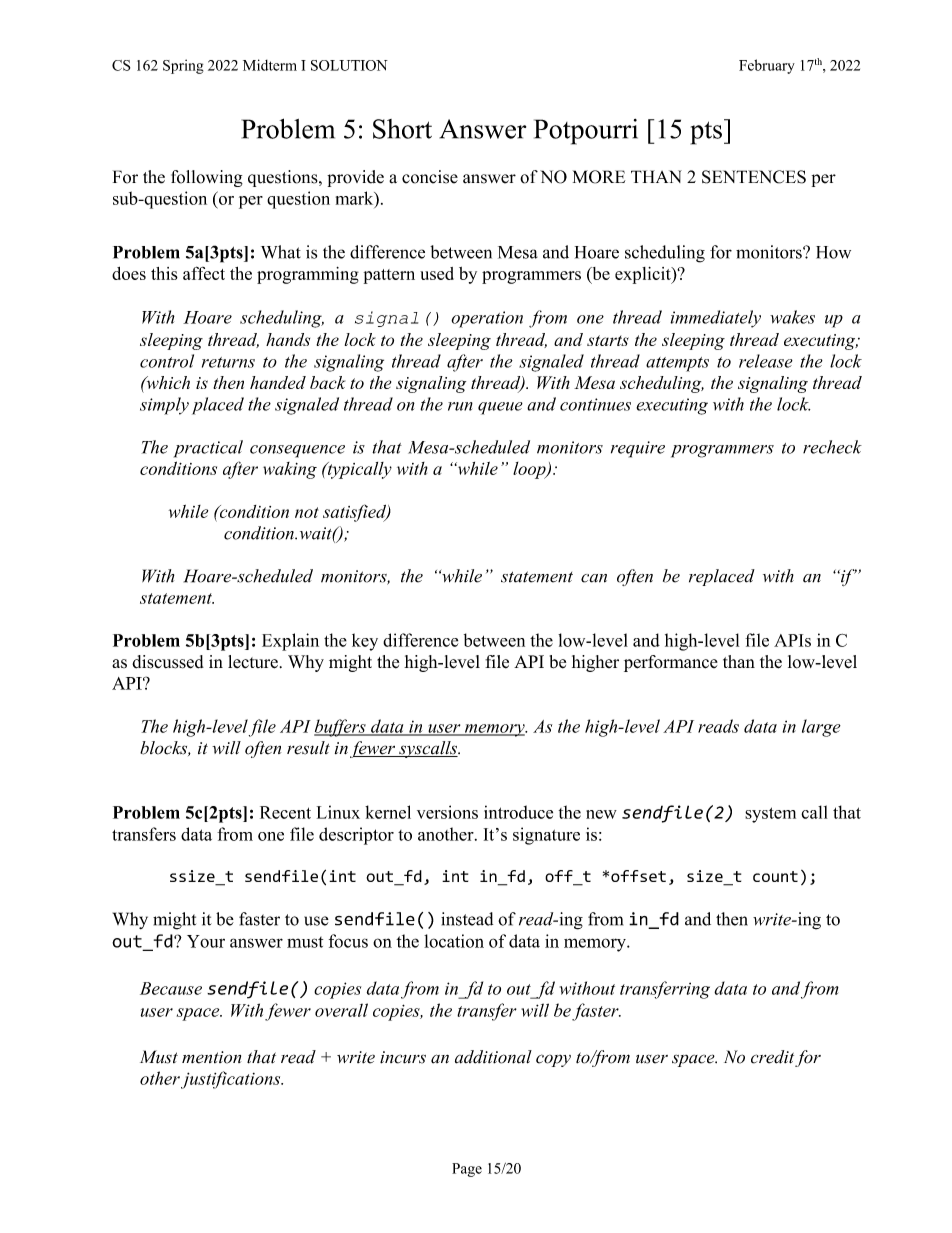  What do you see at coordinates (767, 66) in the screenshot?
I see `February` at bounding box center [767, 66].
